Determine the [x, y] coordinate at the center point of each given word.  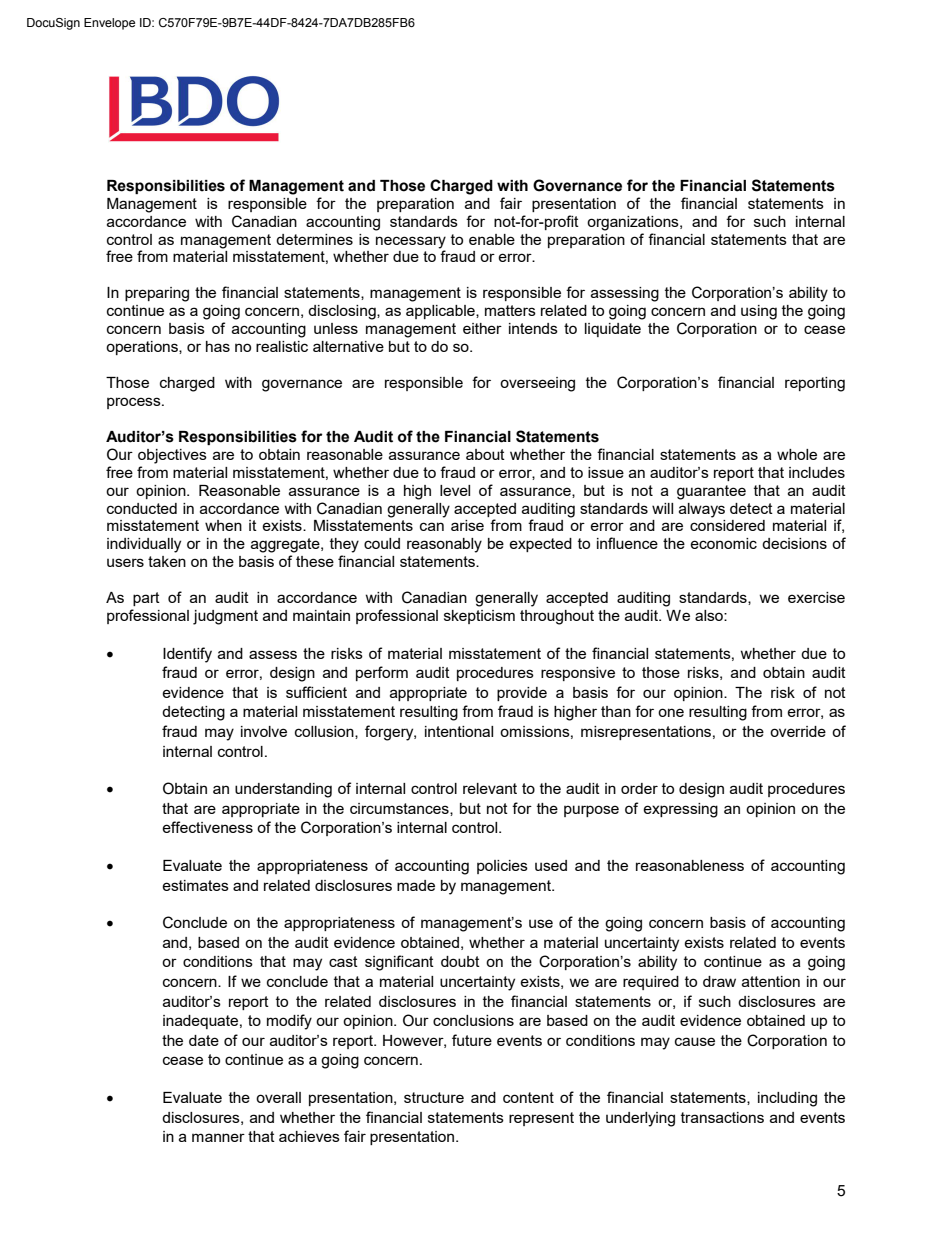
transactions [722, 1117]
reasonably [444, 545]
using [759, 312]
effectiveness [207, 827]
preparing [157, 294]
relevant [490, 788]
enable [492, 239]
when [223, 525]
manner [218, 1137]
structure [434, 1097]
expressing [680, 810]
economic [723, 543]
